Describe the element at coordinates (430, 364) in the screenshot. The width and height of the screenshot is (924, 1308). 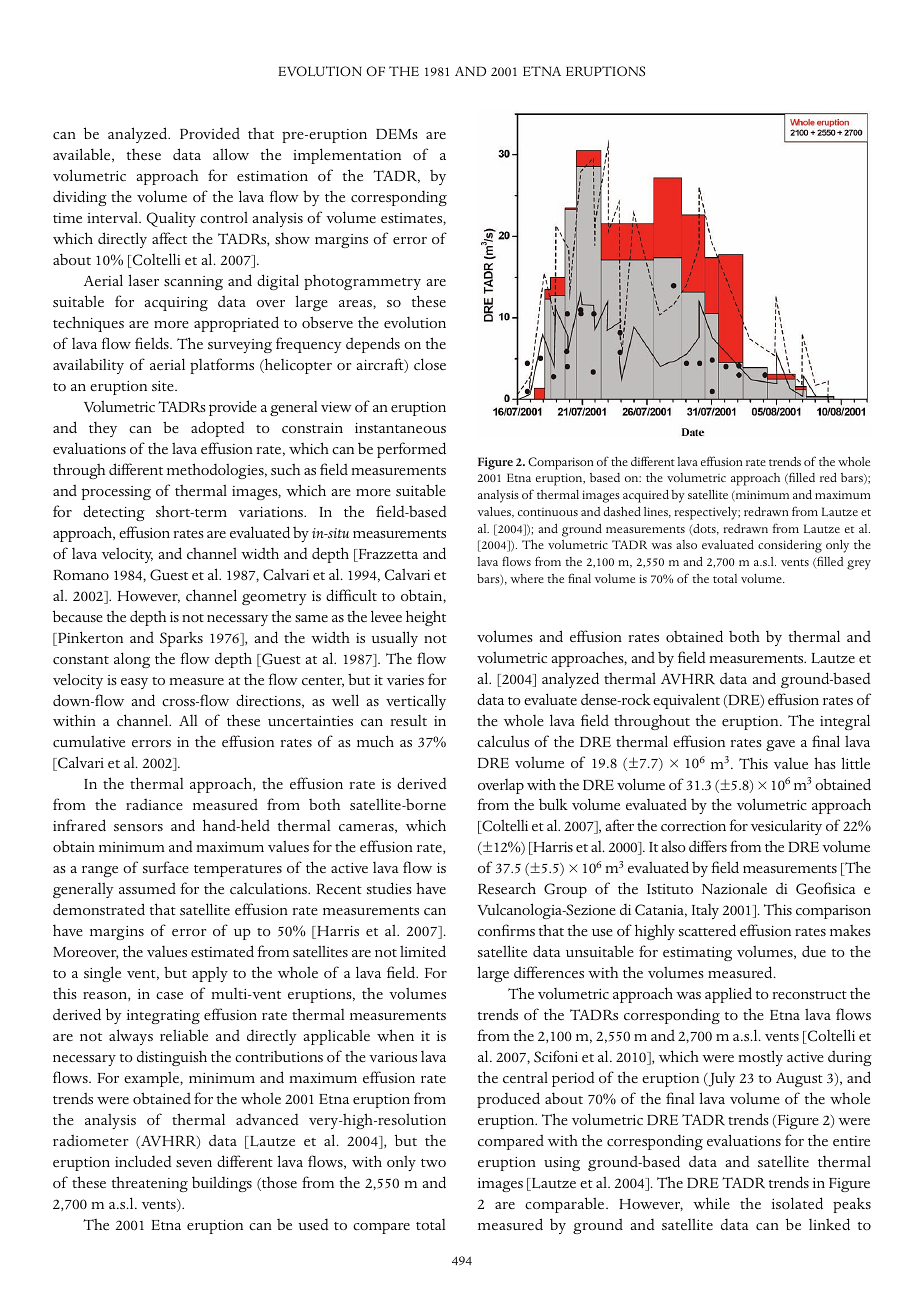
I see `close` at that location.
